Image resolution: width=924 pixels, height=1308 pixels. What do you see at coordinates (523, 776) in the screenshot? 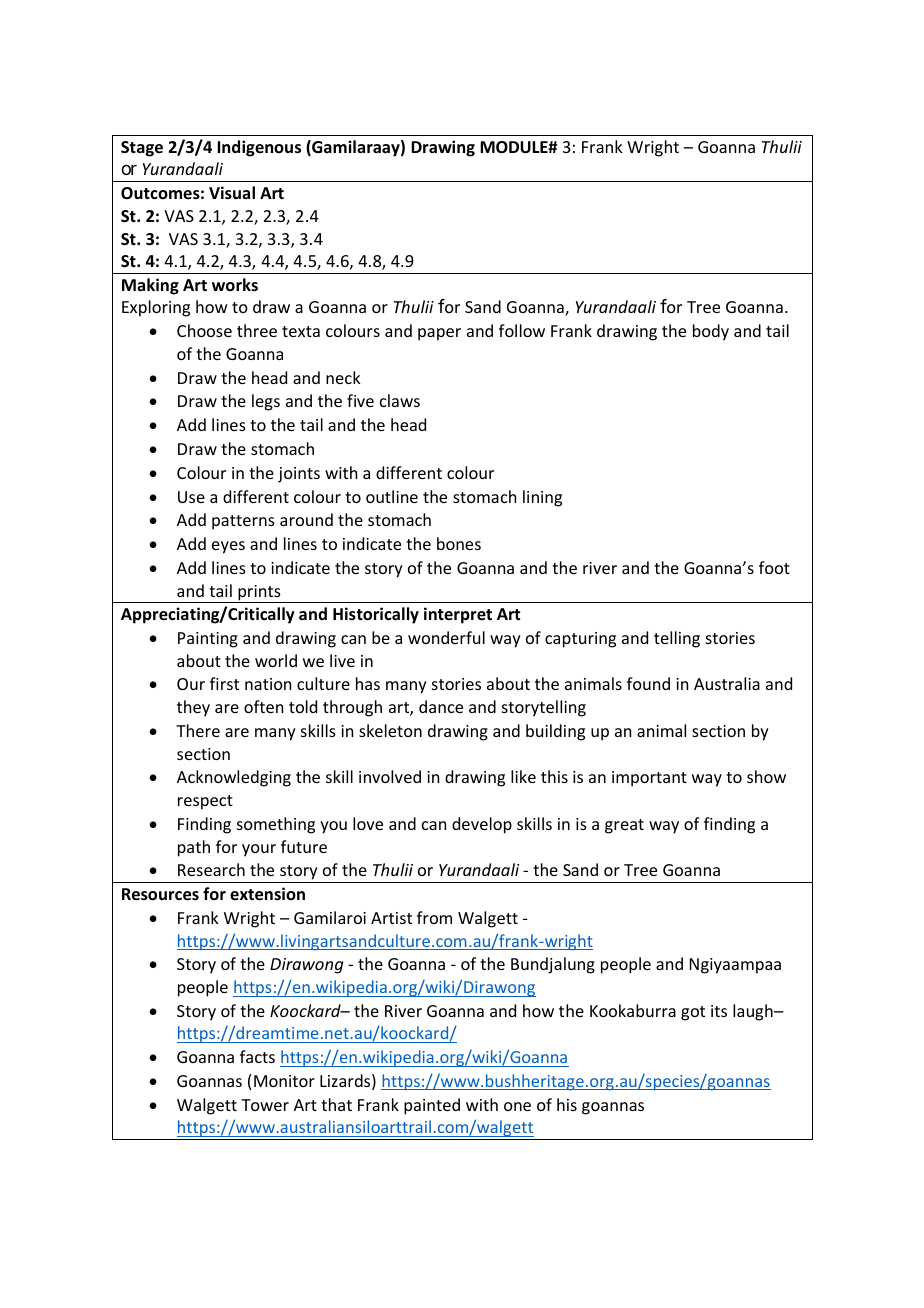
I see `like` at bounding box center [523, 776].
